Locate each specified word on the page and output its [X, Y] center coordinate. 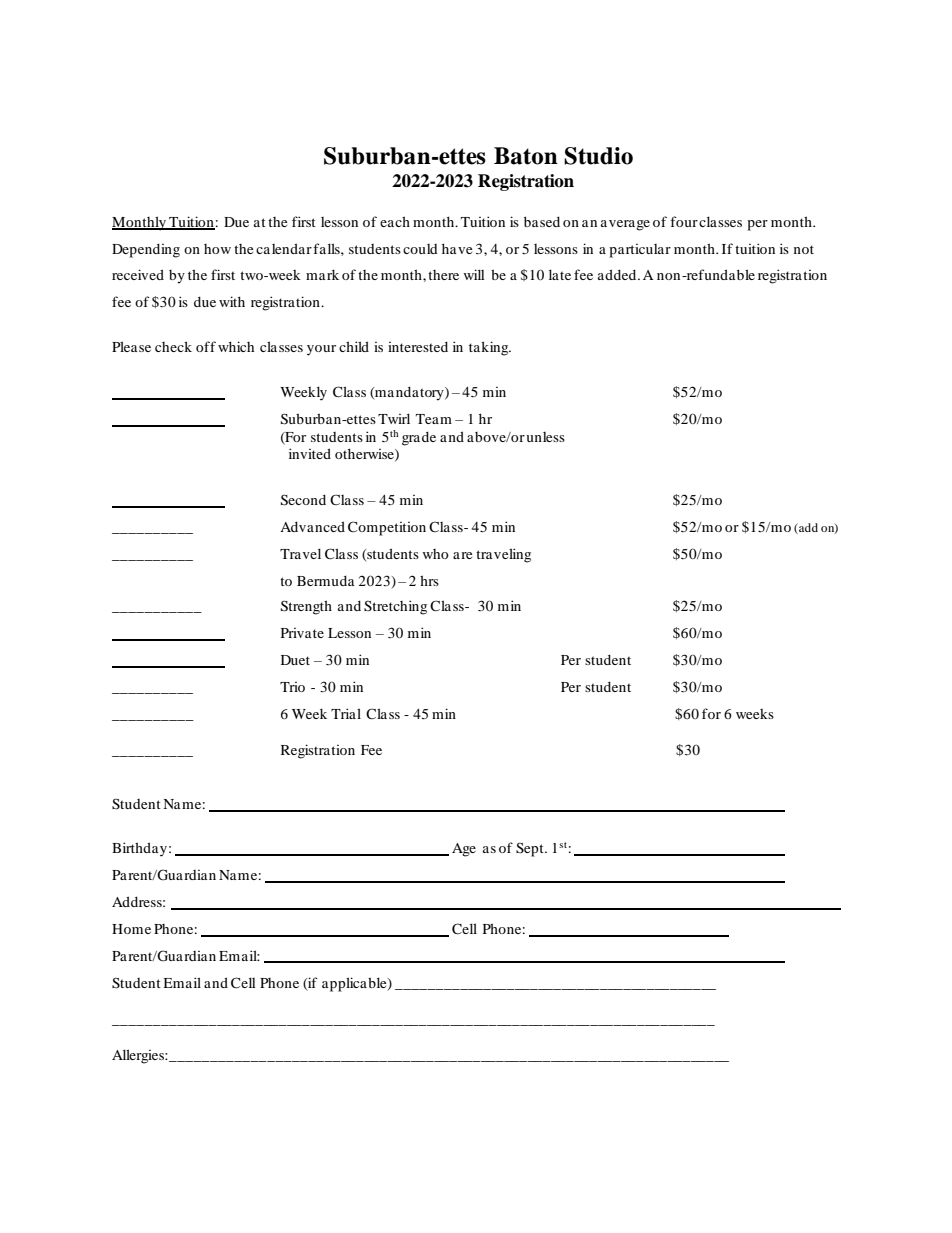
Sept [531, 849]
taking [490, 348]
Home [131, 929]
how [217, 249]
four [684, 221]
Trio [292, 687]
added [618, 274]
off [206, 346]
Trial [346, 713]
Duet [295, 660]
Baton [526, 156]
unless [545, 437]
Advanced [312, 526]
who [436, 554]
